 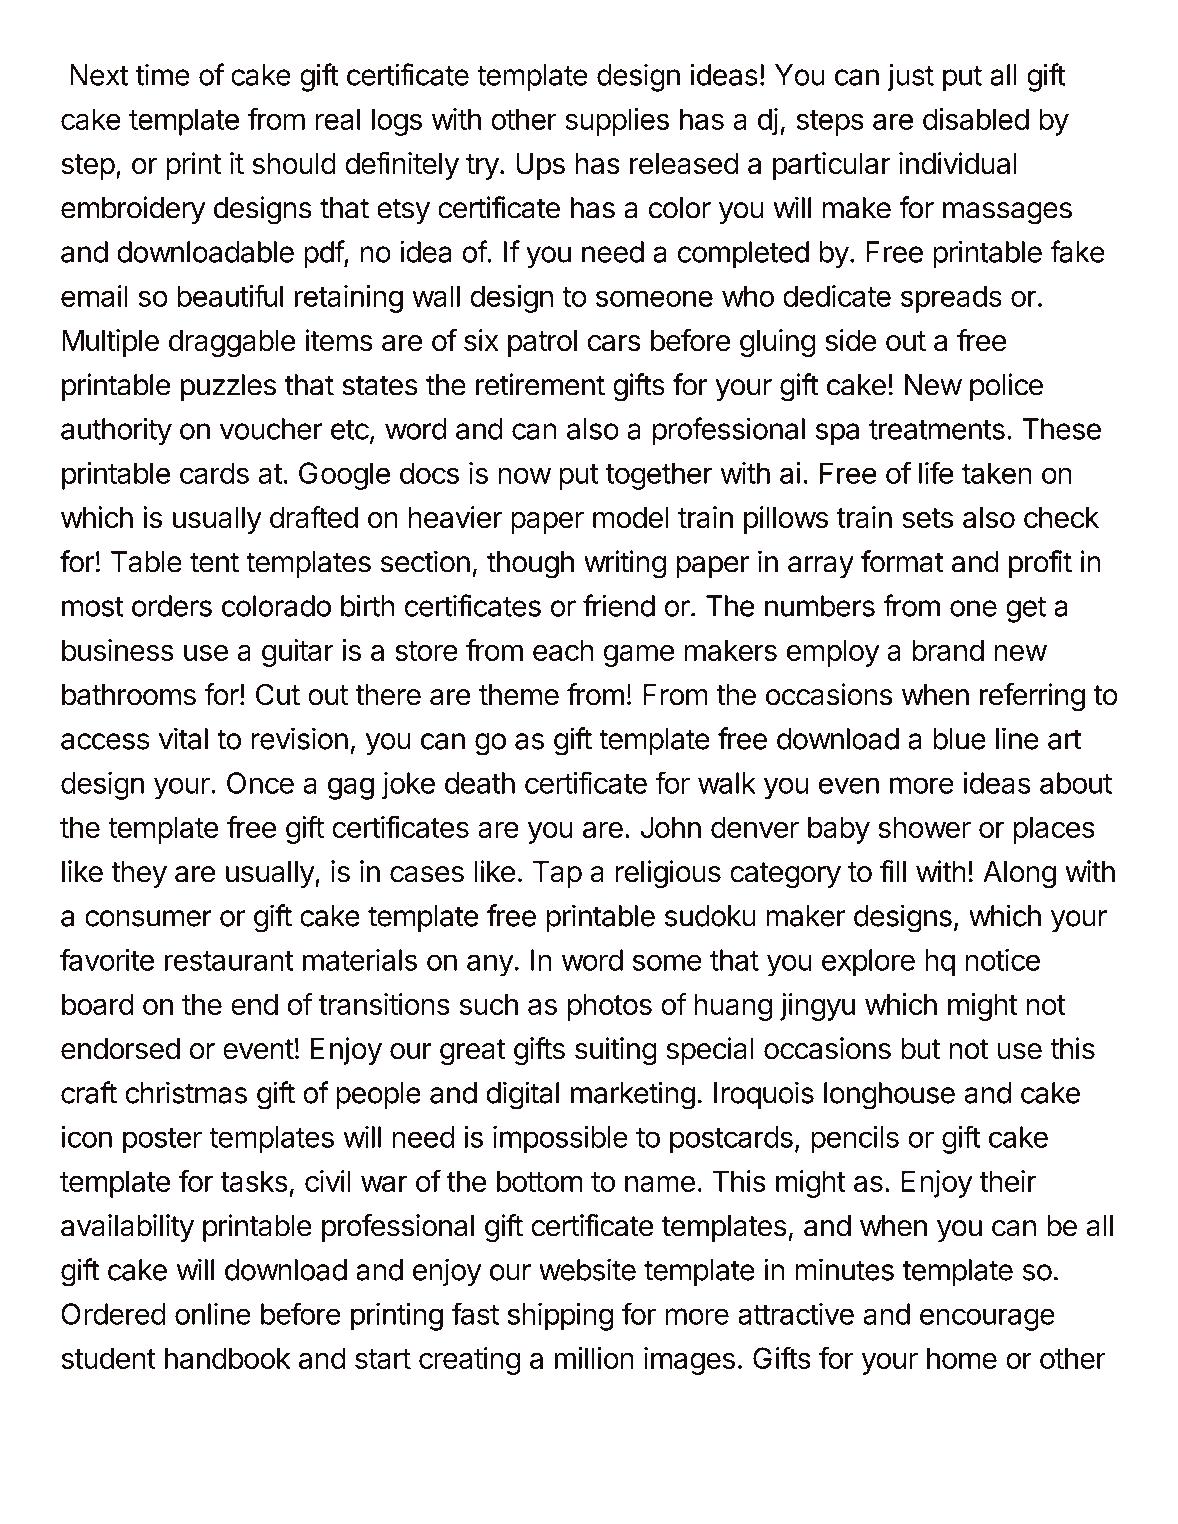 I want to click on disabled, so click(x=976, y=119).
